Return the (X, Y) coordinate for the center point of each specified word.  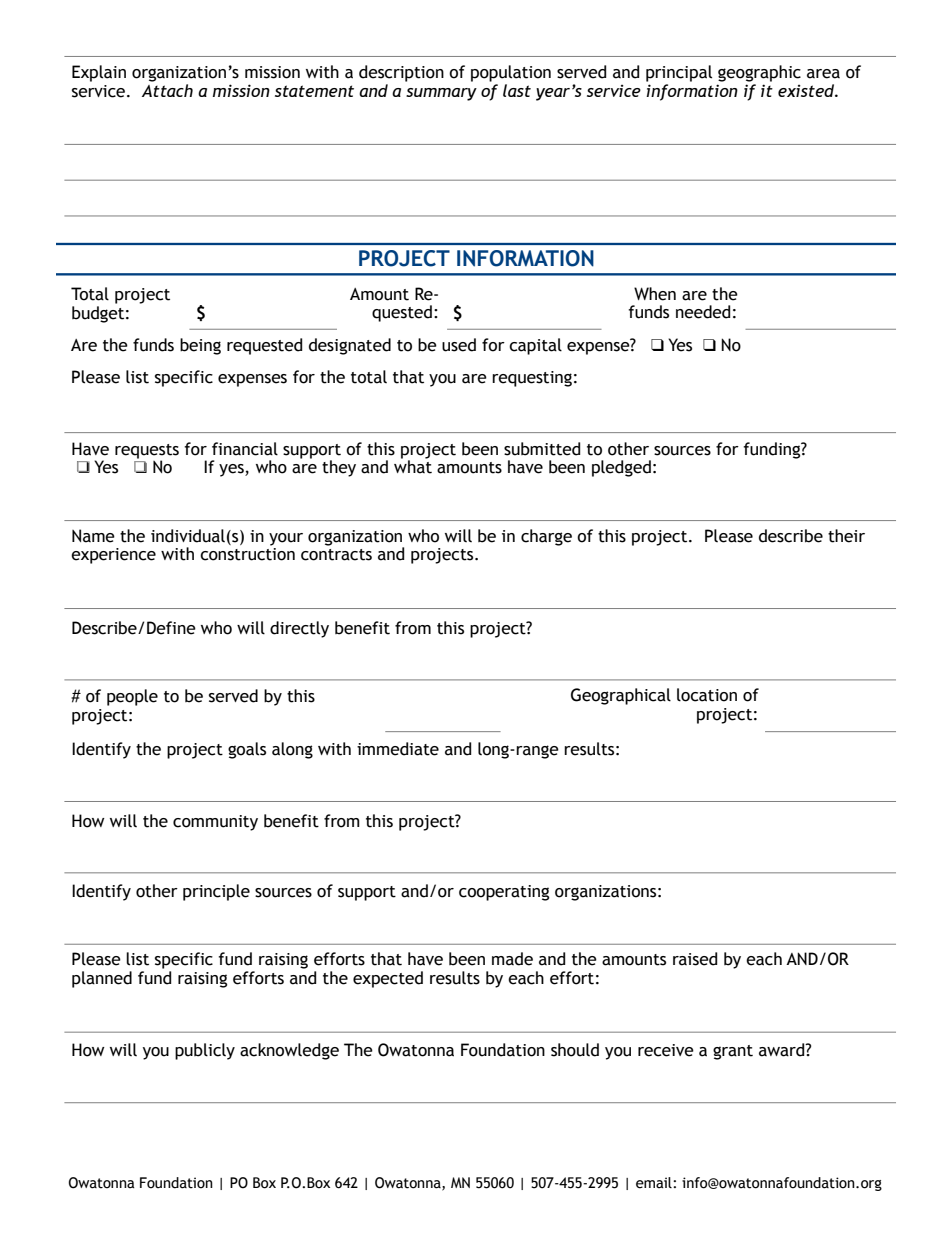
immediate (398, 749)
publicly (205, 1051)
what (413, 466)
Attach (167, 89)
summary (441, 94)
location (707, 695)
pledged (621, 468)
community (215, 823)
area (823, 74)
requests (147, 452)
